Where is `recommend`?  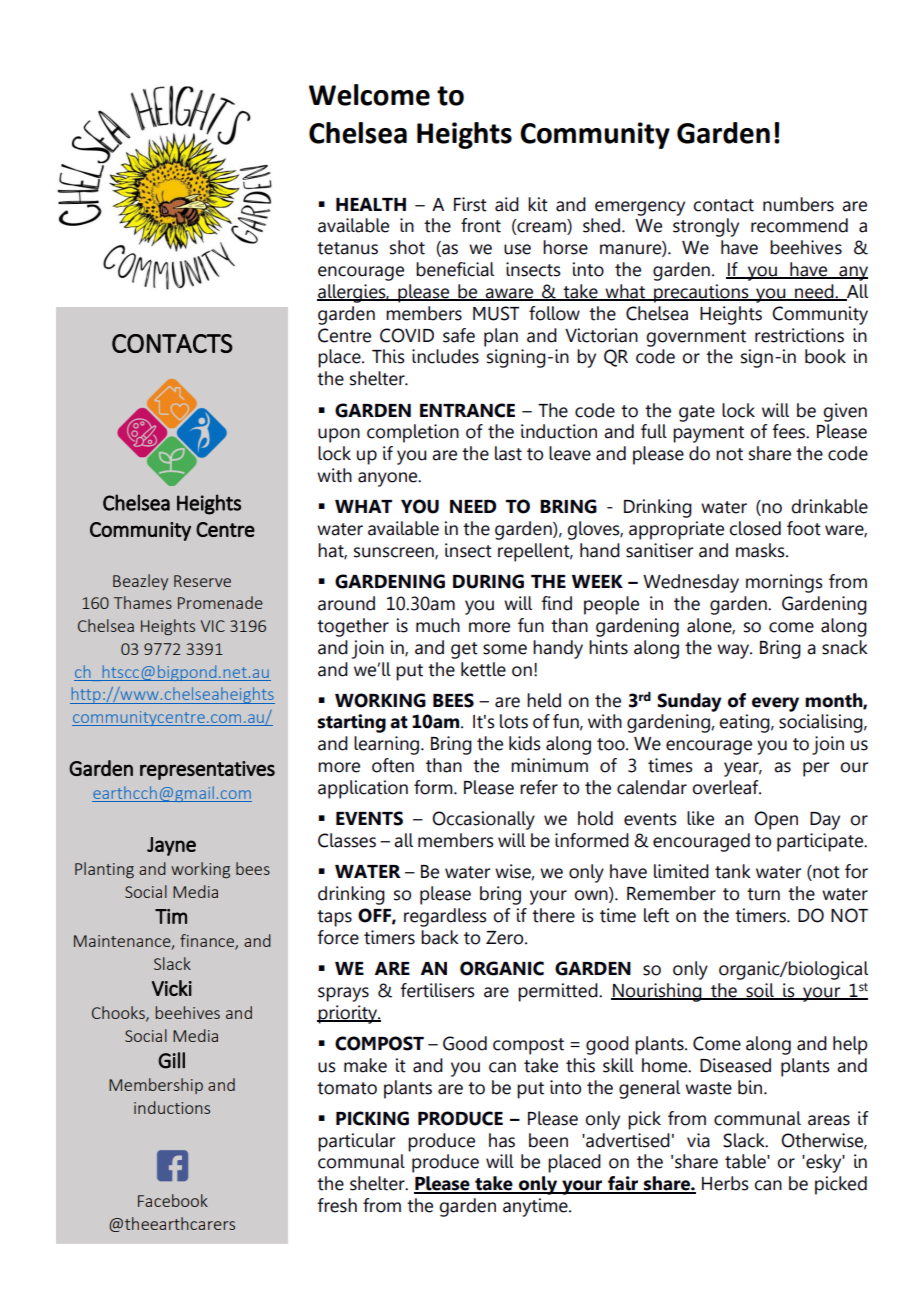 recommend is located at coordinates (799, 225).
